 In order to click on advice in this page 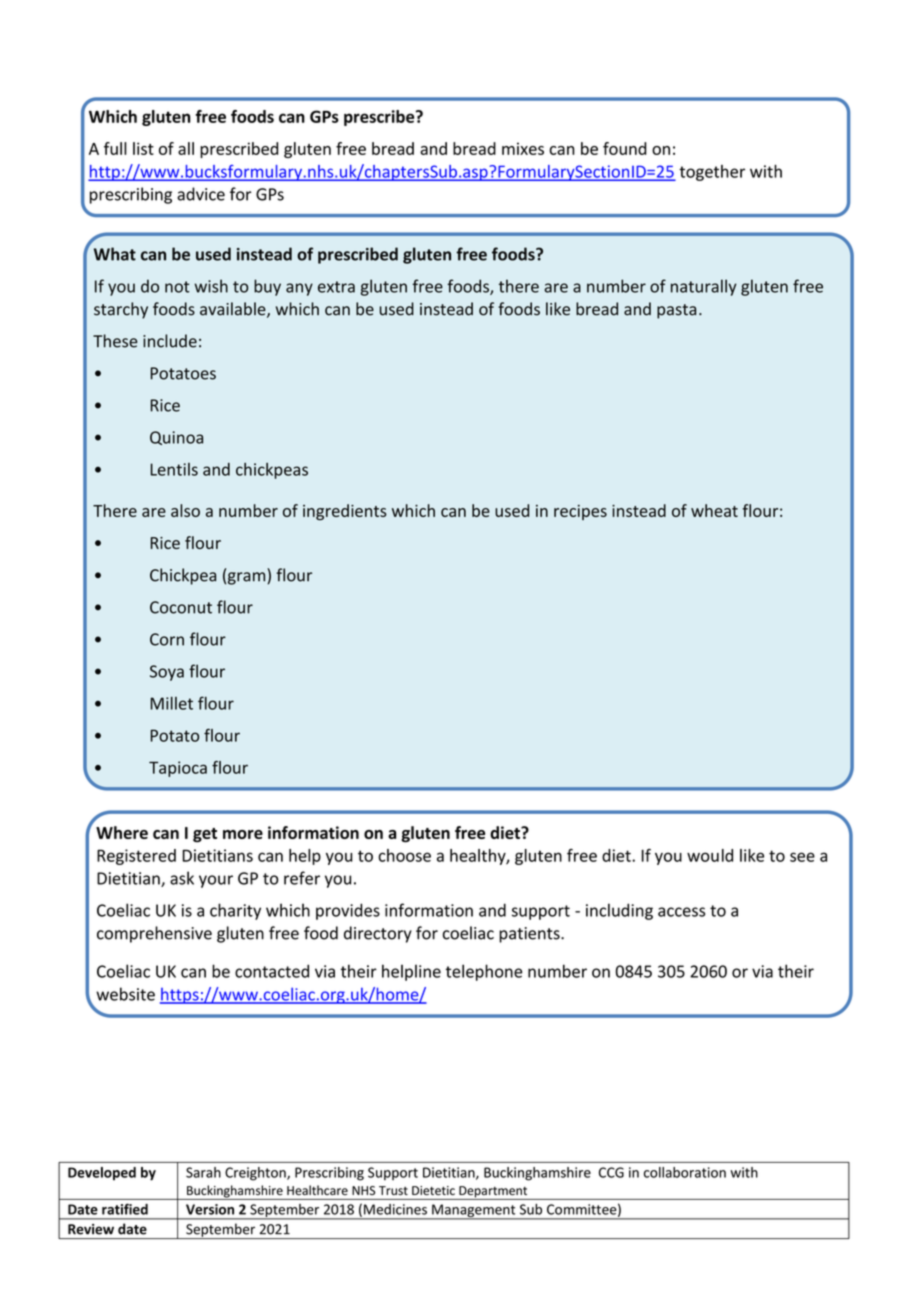, I will do `click(201, 194)`.
